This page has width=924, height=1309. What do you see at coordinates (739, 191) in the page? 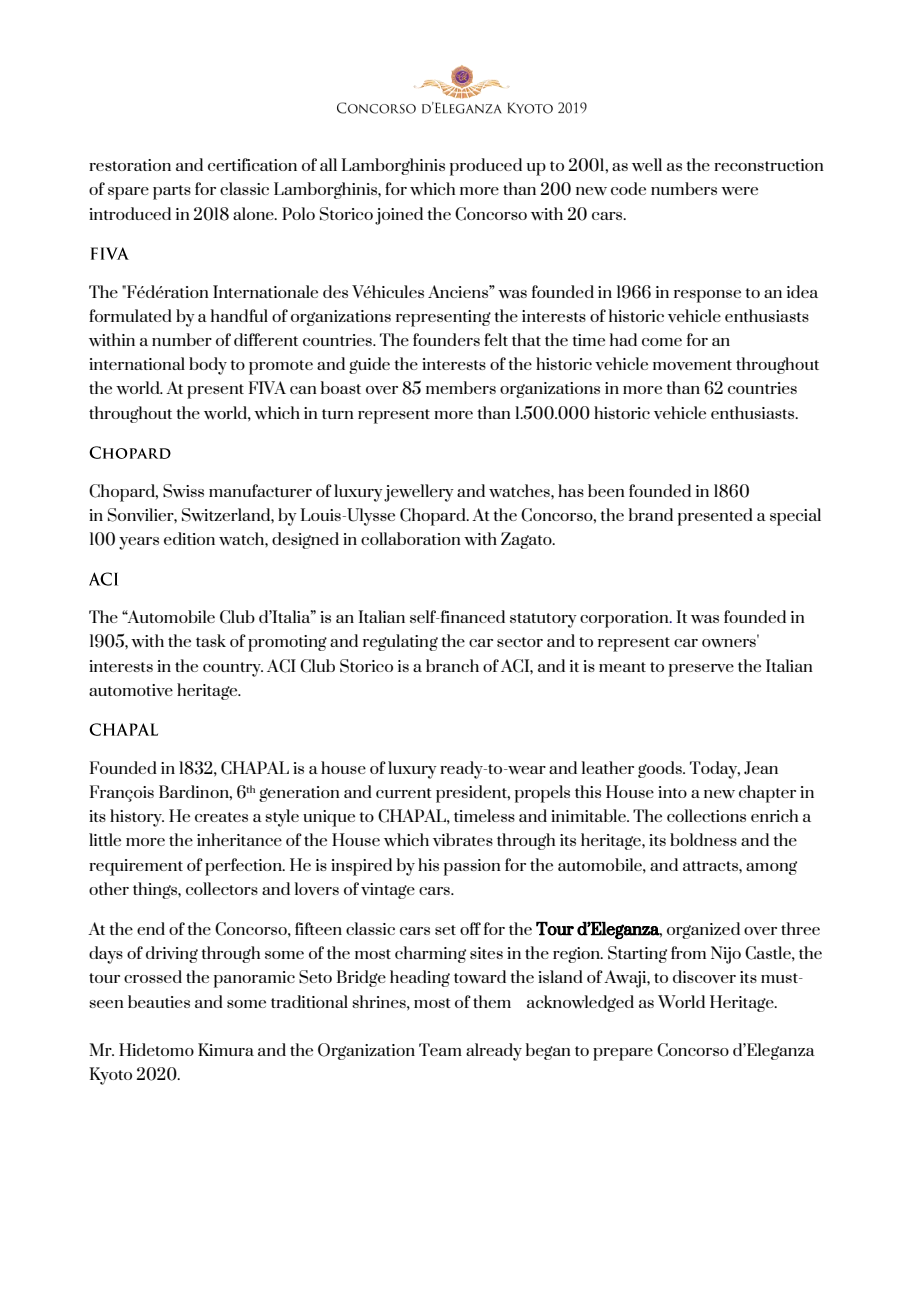
I see `were` at bounding box center [739, 191].
